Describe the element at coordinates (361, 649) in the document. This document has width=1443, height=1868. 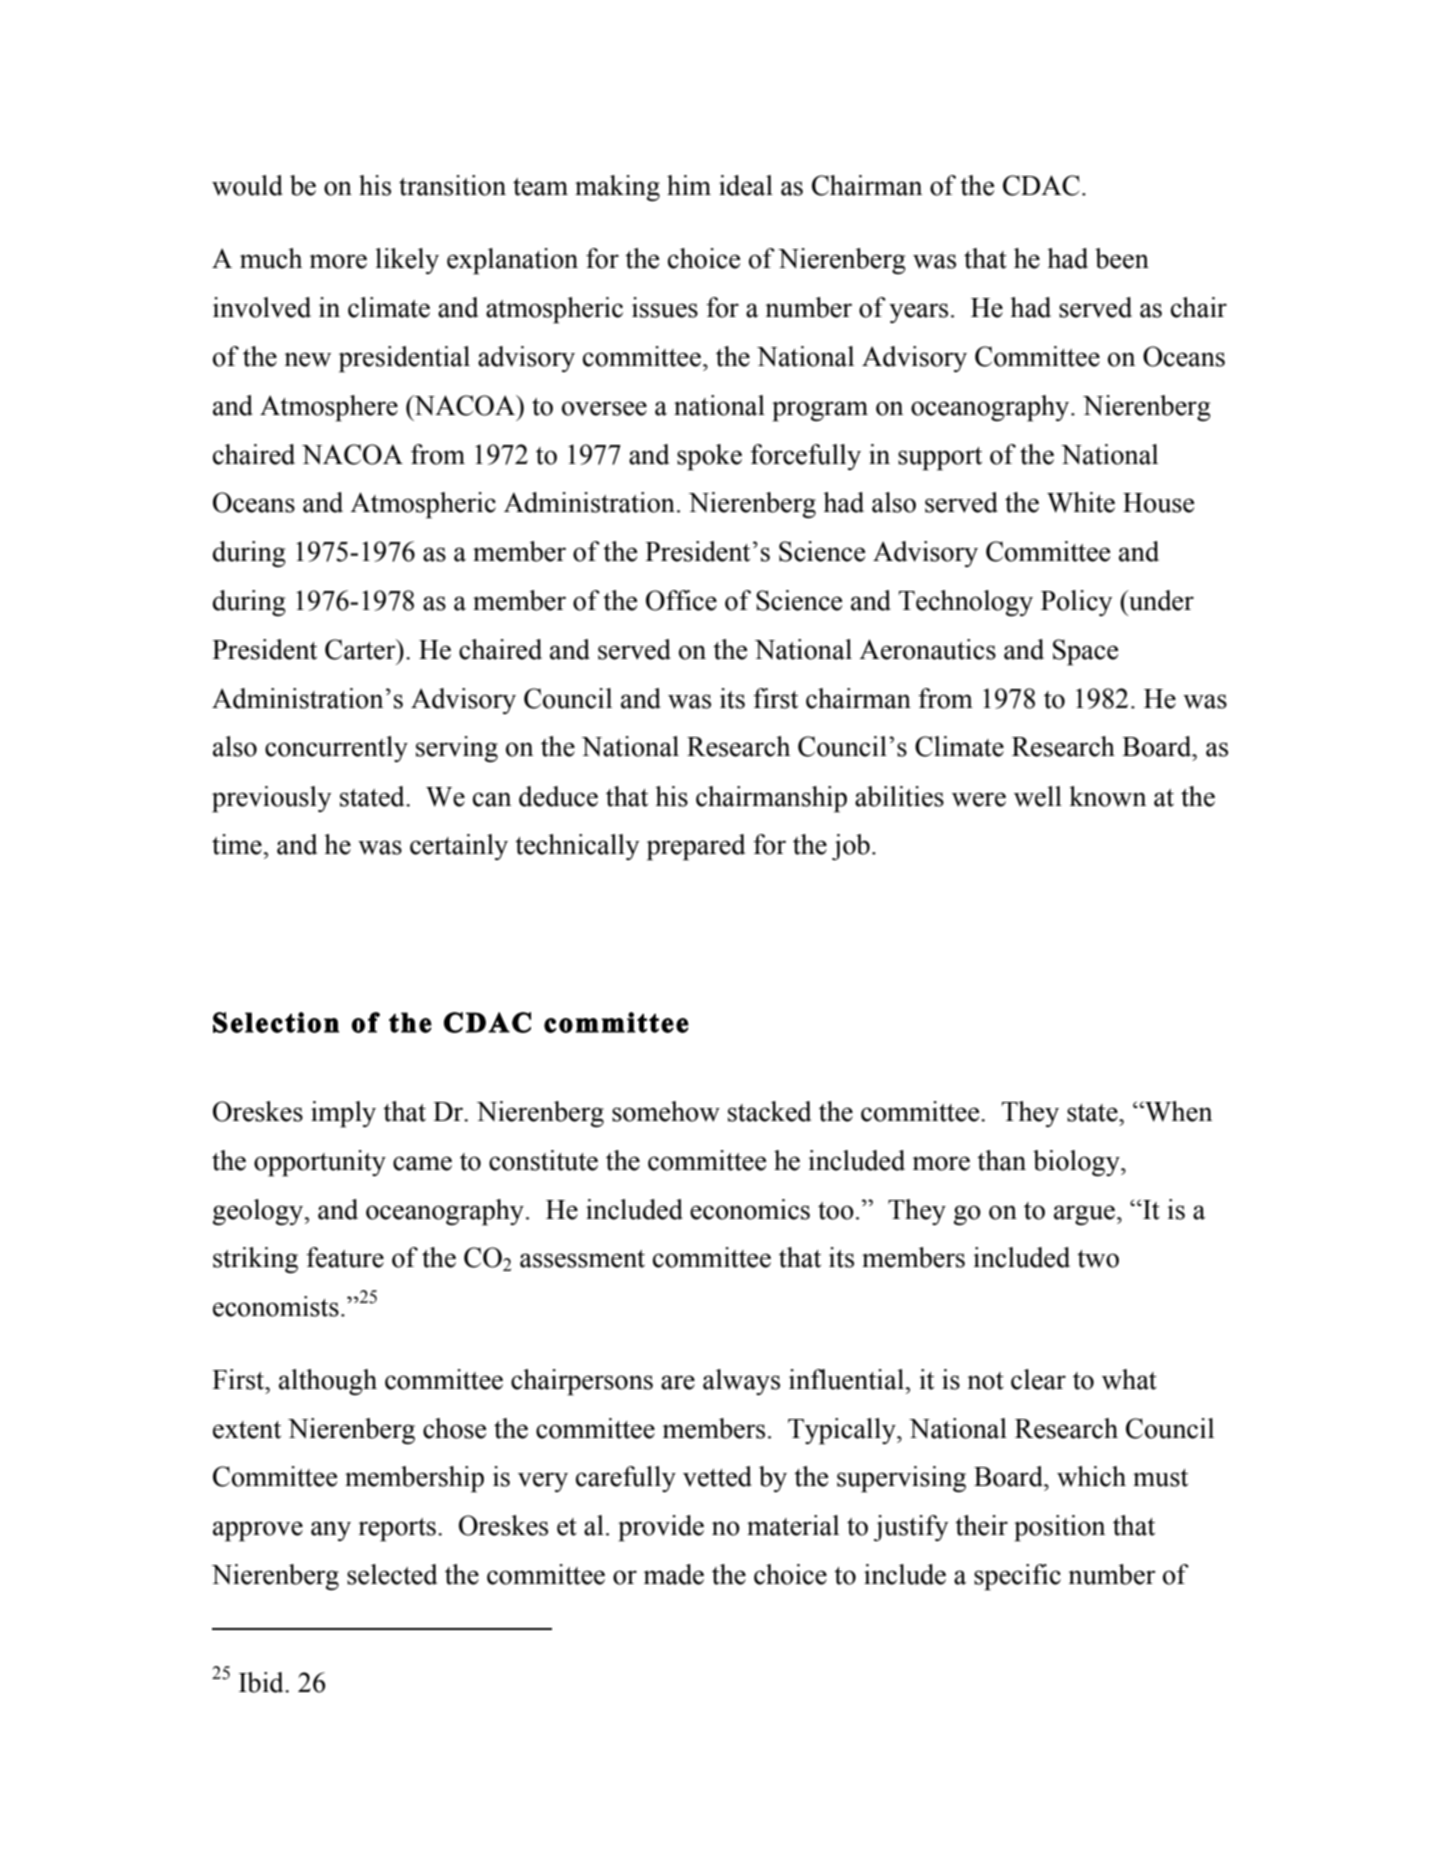
I see `Carter` at that location.
